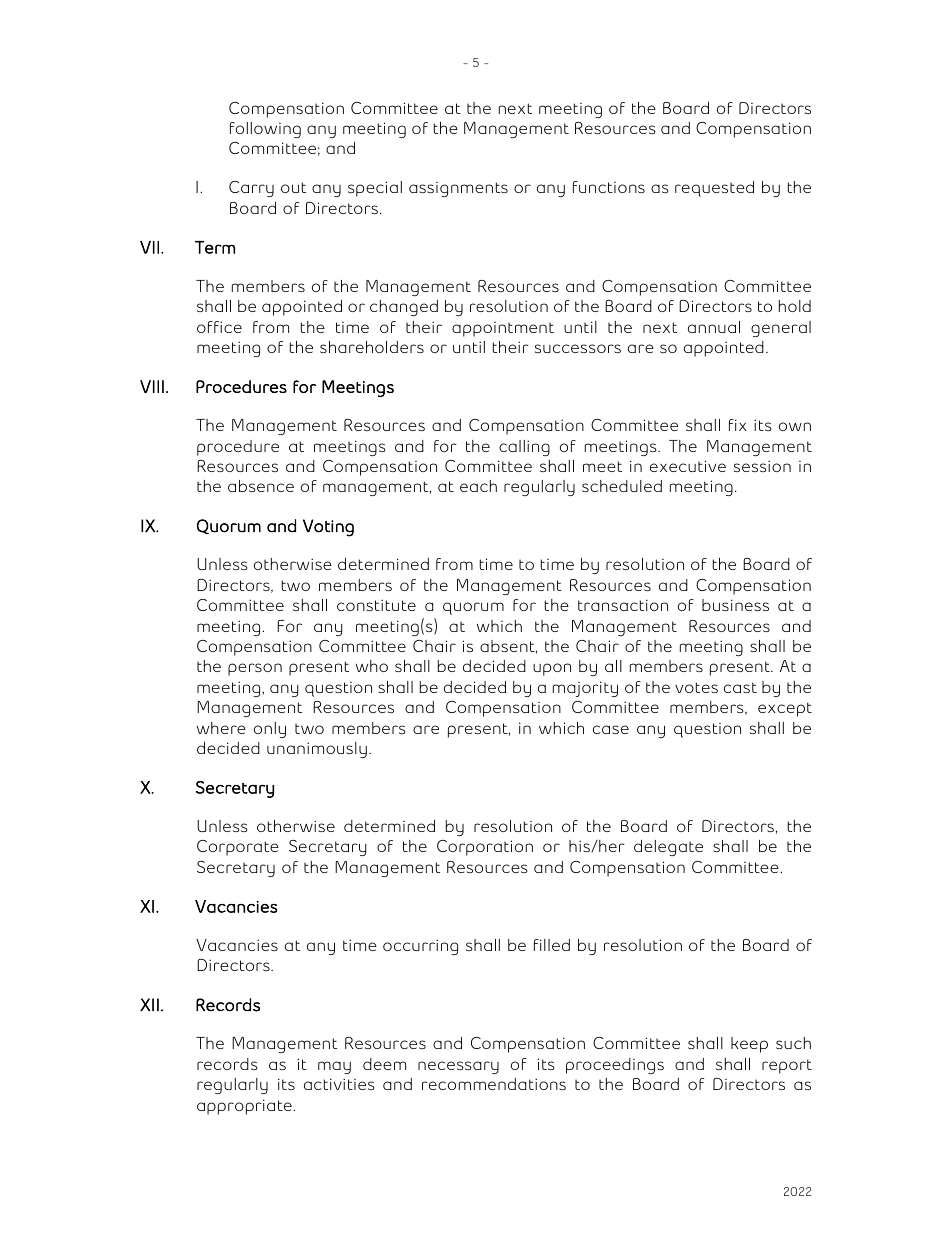  What do you see at coordinates (251, 189) in the screenshot?
I see `Carry` at bounding box center [251, 189].
